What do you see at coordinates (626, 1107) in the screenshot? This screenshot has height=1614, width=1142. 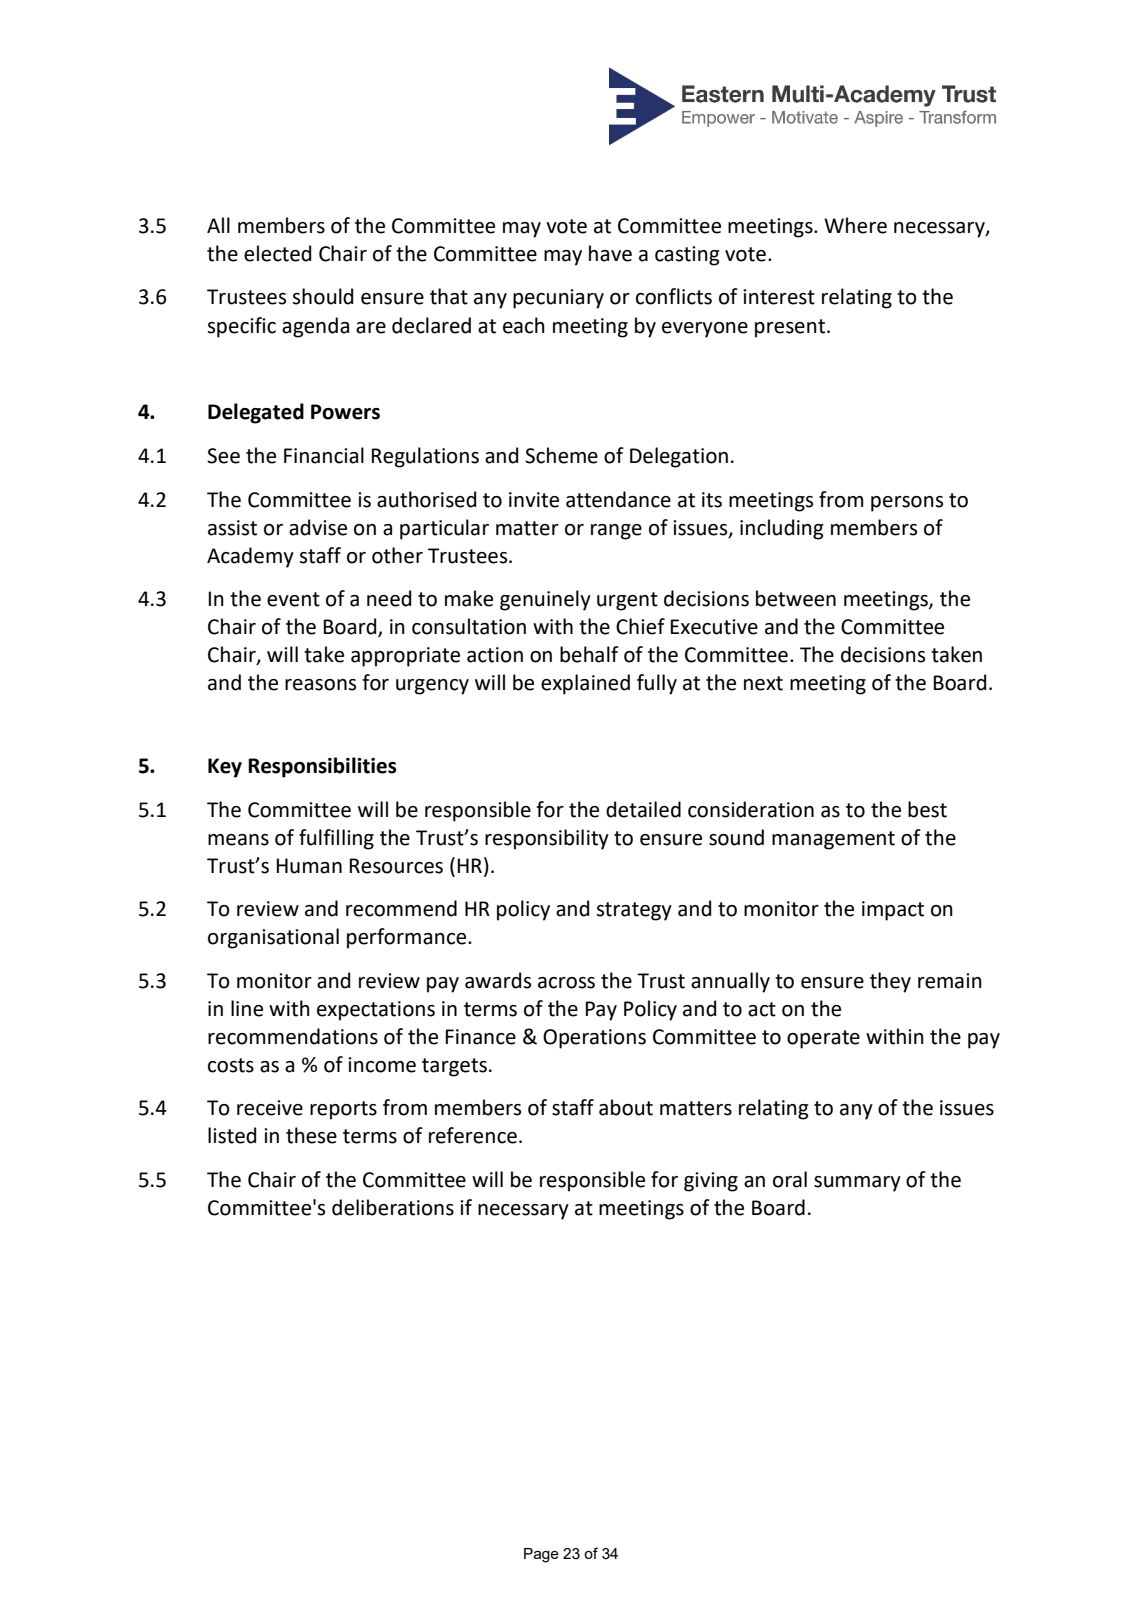 I see `about` at bounding box center [626, 1107].
